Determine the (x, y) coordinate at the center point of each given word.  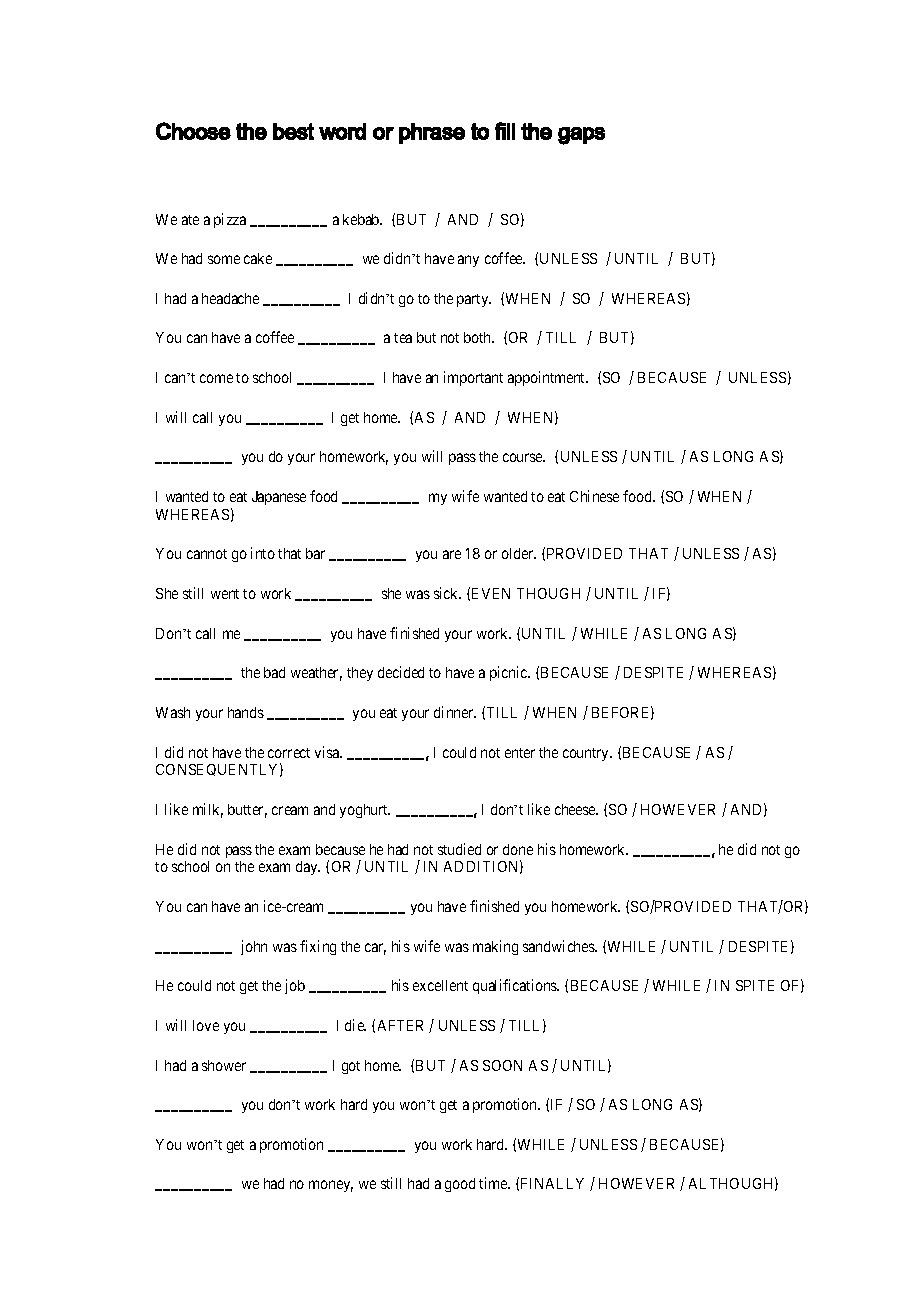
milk (208, 810)
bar (315, 553)
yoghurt (365, 811)
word (342, 131)
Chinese (594, 496)
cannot (207, 554)
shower (224, 1065)
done (518, 849)
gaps (581, 136)
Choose (193, 131)
